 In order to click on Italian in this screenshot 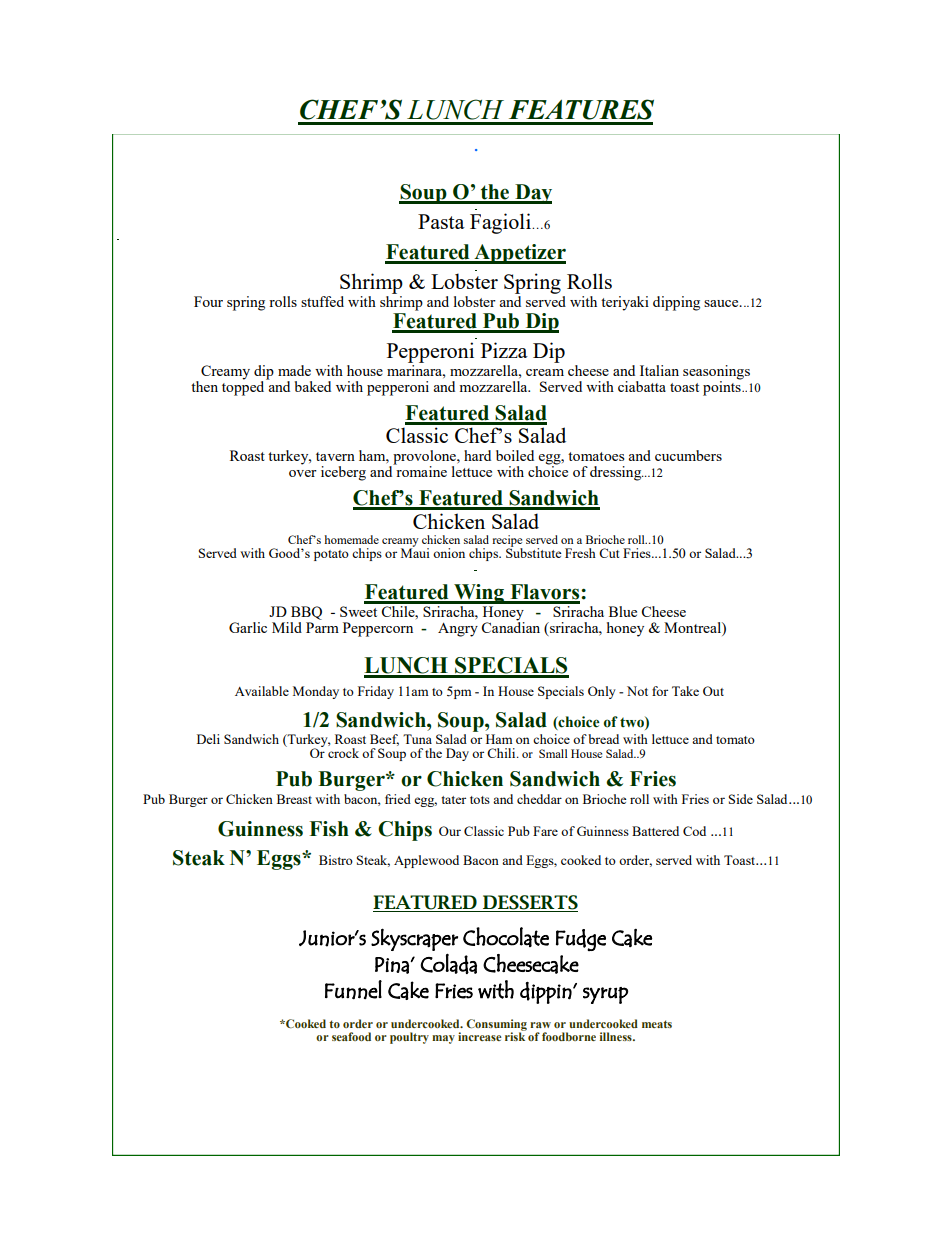, I will do `click(659, 370)`.
